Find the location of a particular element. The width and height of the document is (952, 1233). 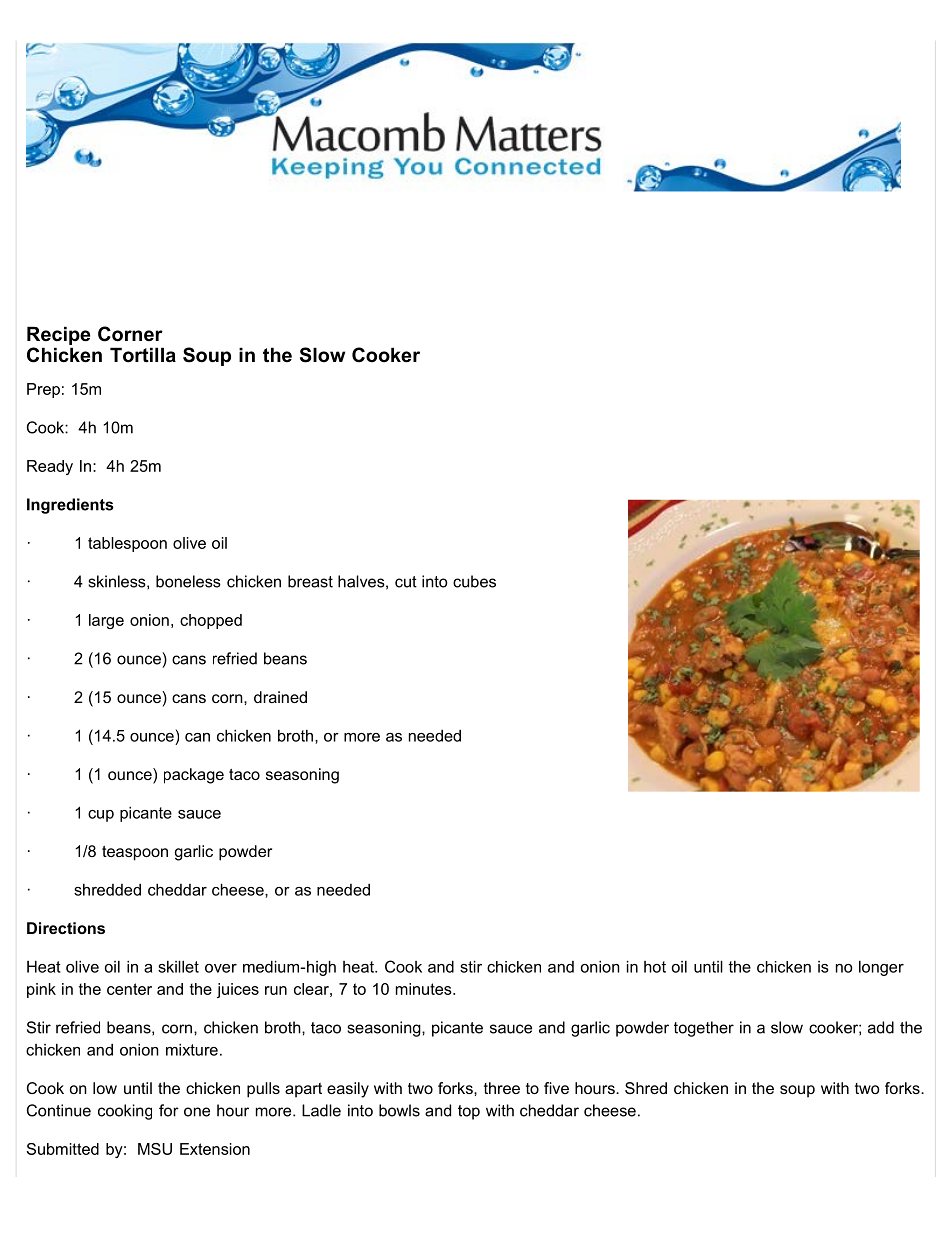

MSU is located at coordinates (155, 1149).
